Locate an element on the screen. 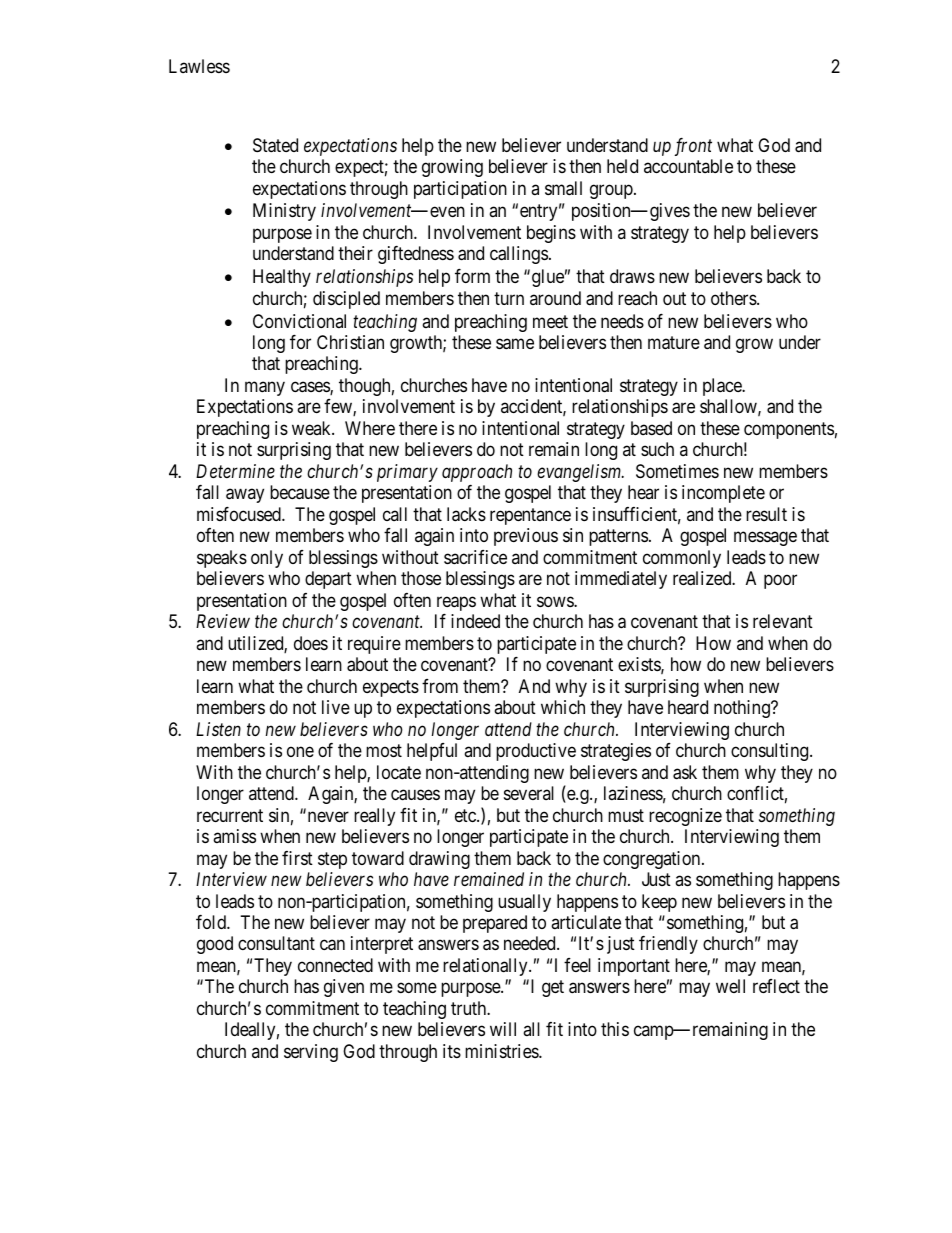 Image resolution: width=952 pixels, height=1233 pixels. does is located at coordinates (311, 643).
